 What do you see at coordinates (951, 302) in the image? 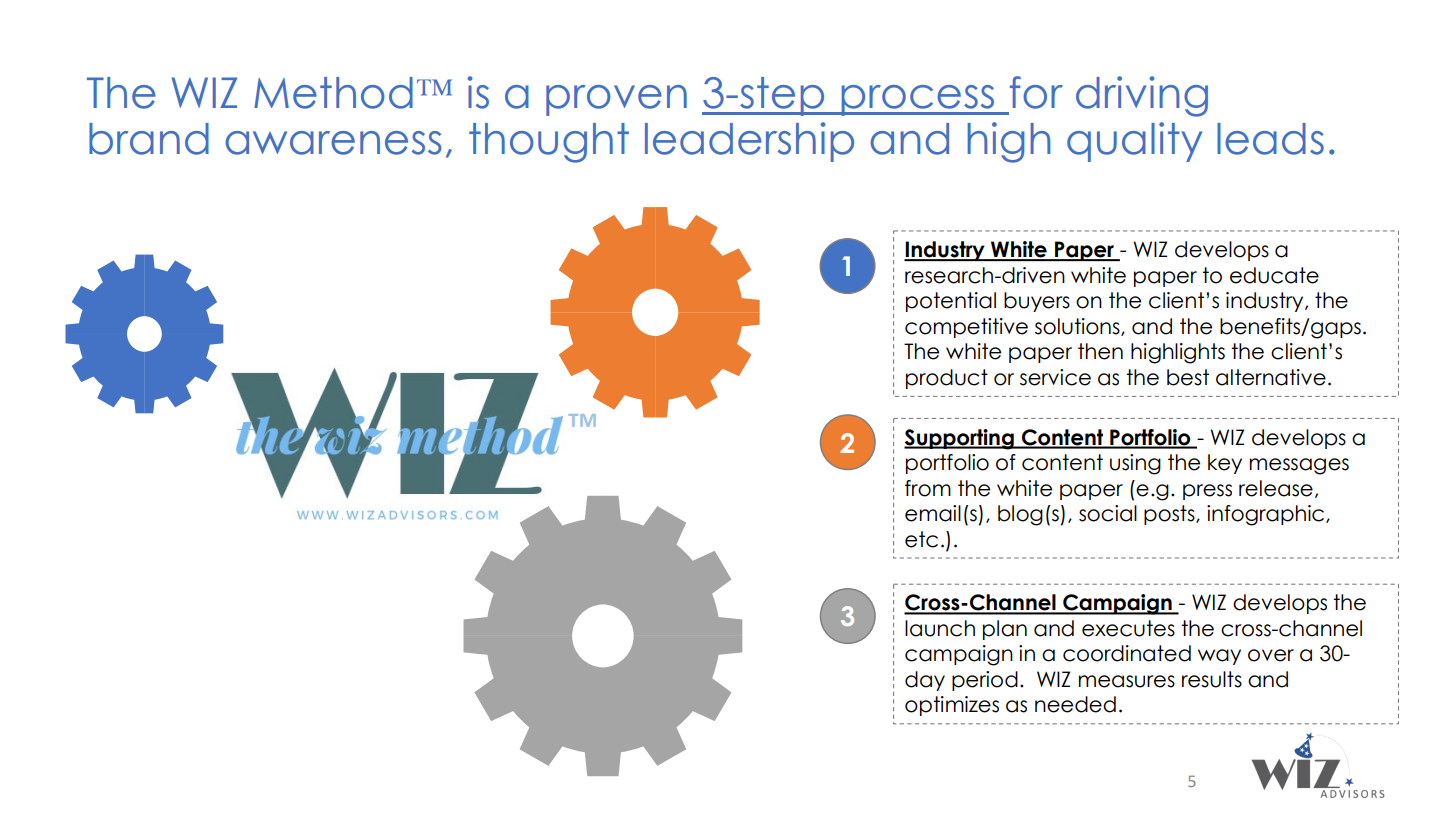
I see `potential` at bounding box center [951, 302].
